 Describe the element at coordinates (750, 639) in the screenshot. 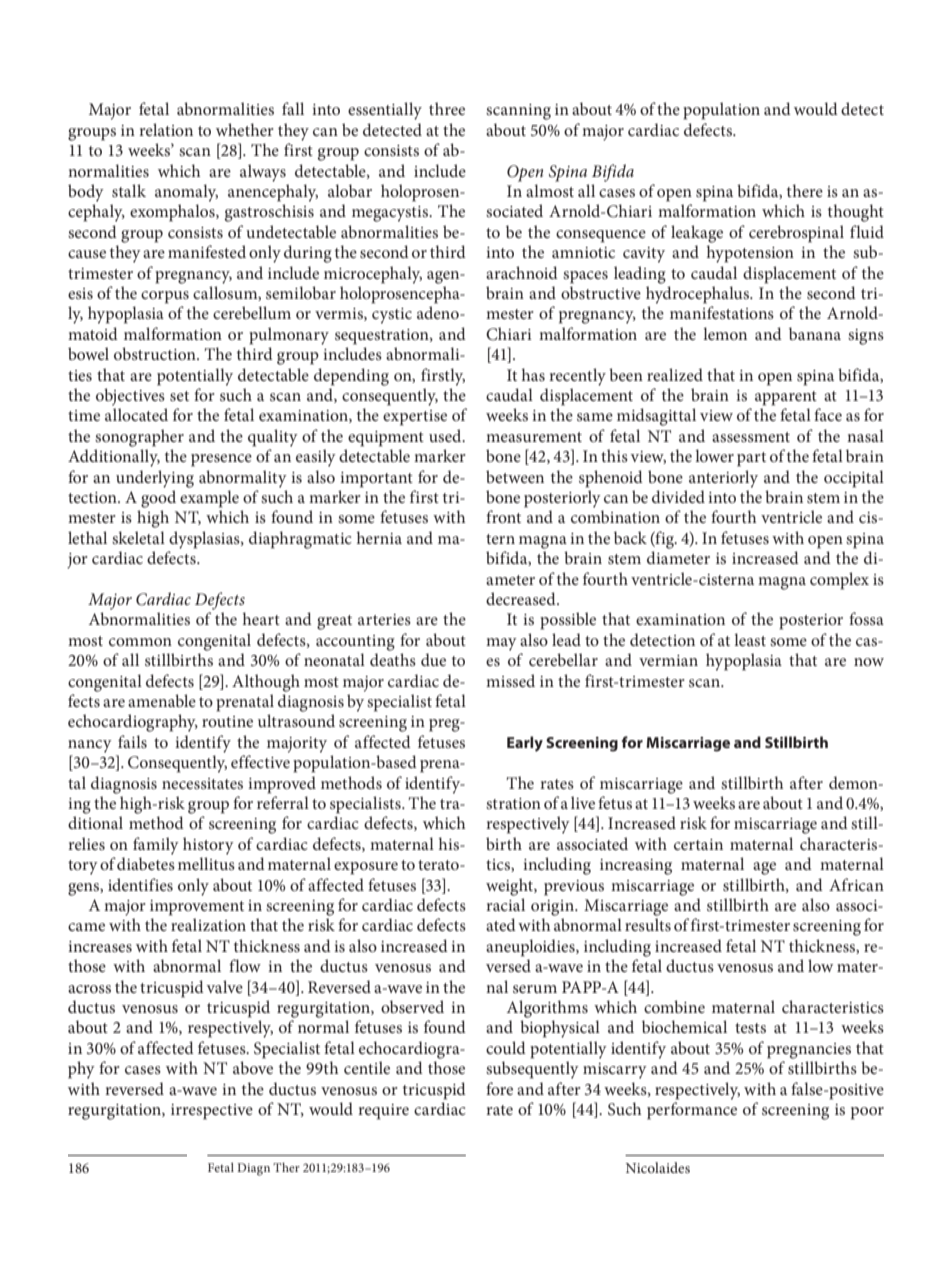

I see `least` at that location.
